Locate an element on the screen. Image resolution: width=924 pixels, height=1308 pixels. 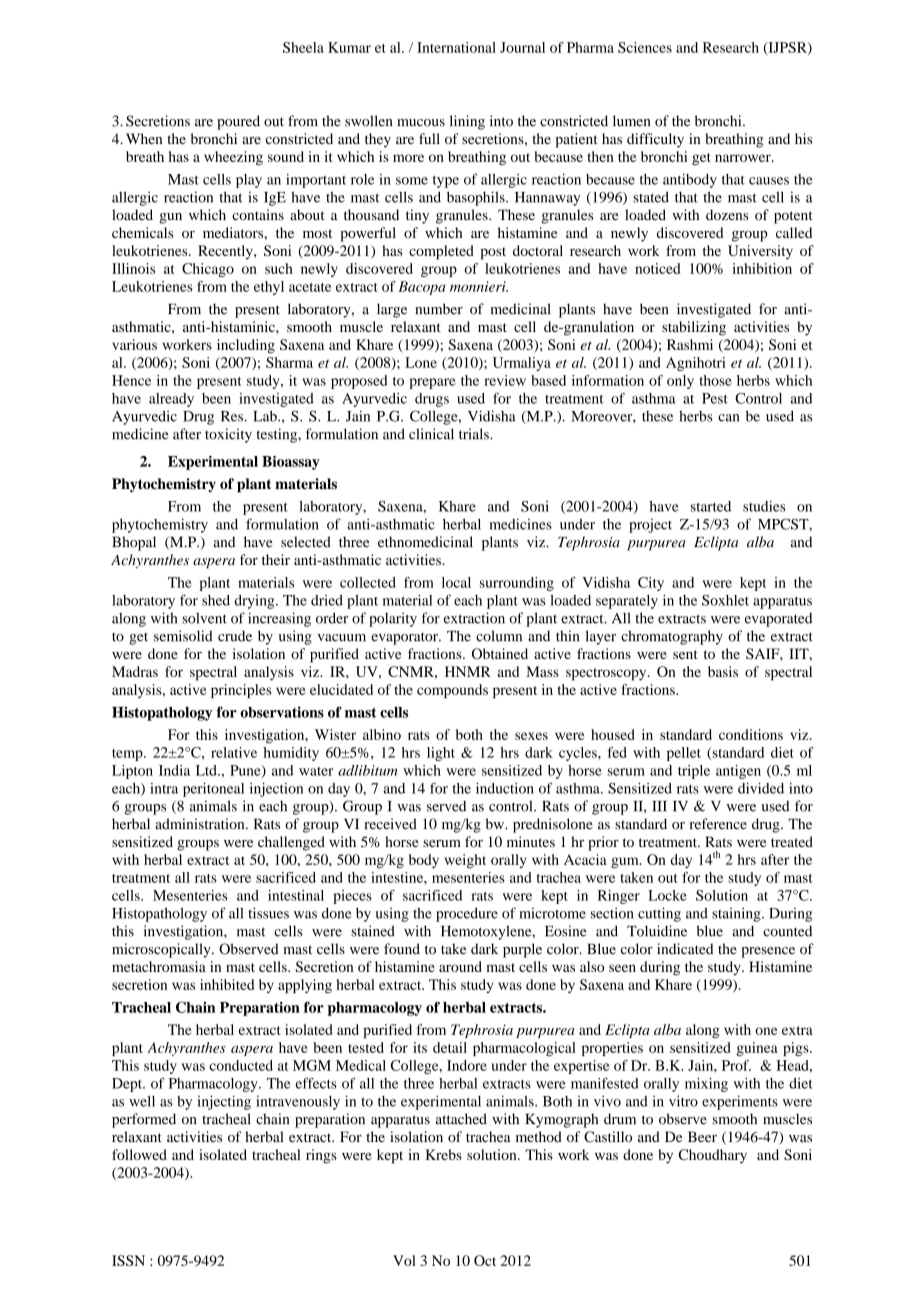
already is located at coordinates (171, 400).
